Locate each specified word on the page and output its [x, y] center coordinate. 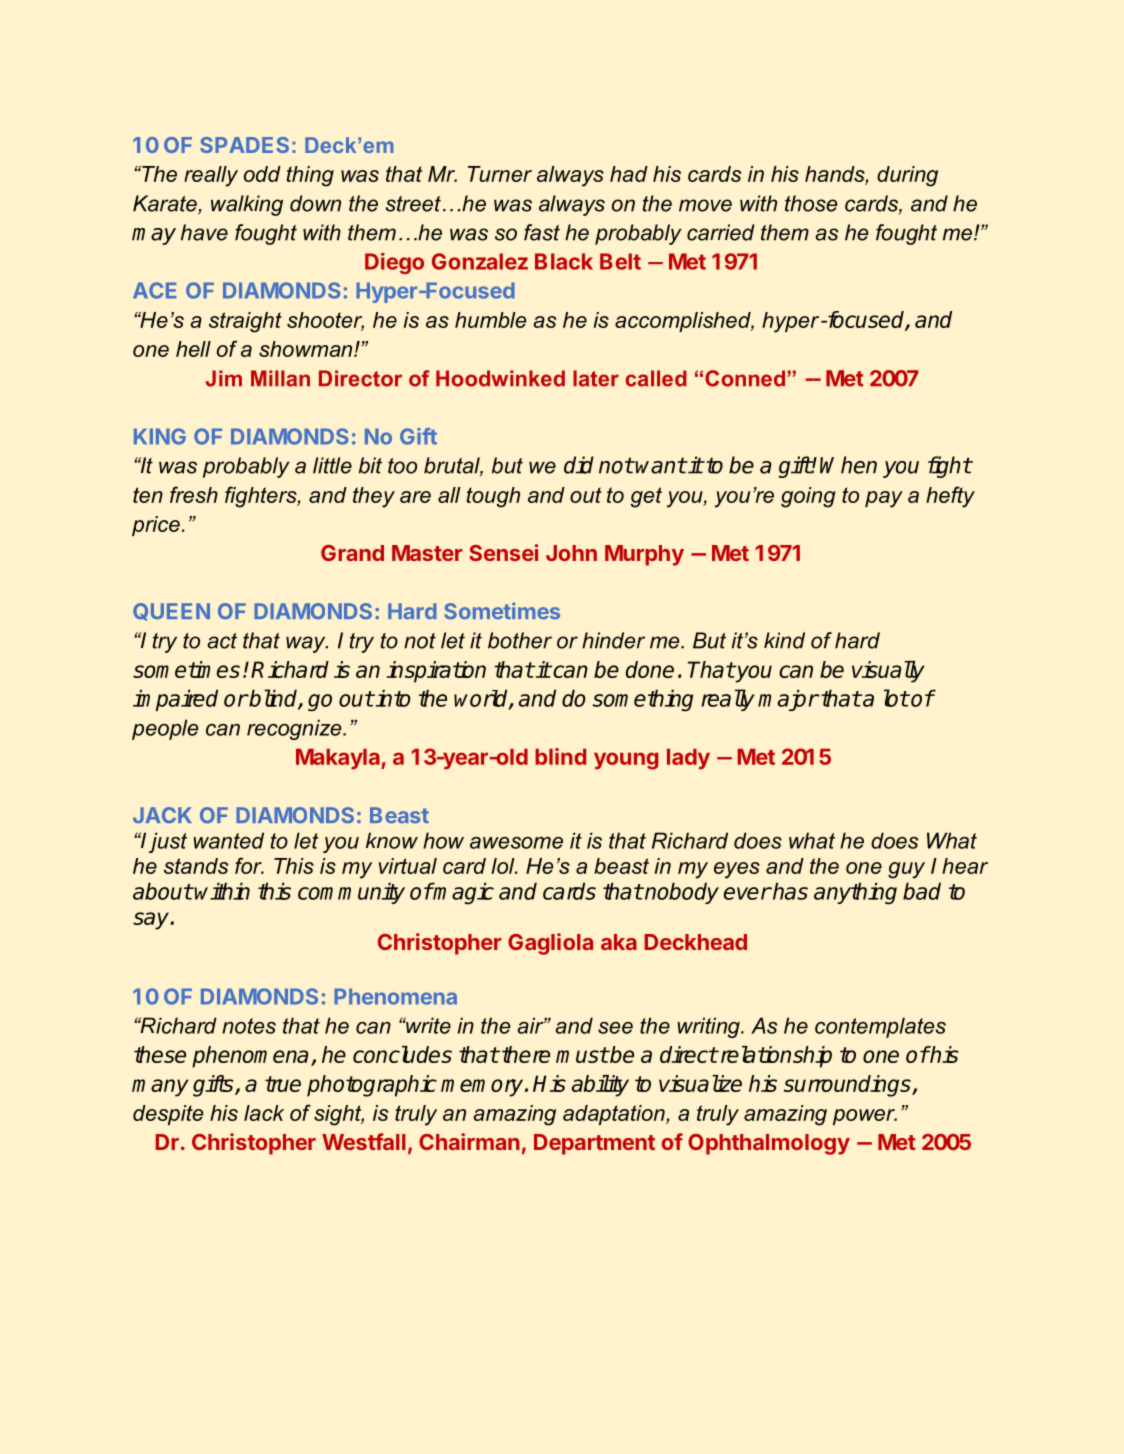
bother [520, 640]
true [283, 1084]
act [222, 641]
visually [888, 672]
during [907, 176]
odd [262, 174]
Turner [500, 174]
